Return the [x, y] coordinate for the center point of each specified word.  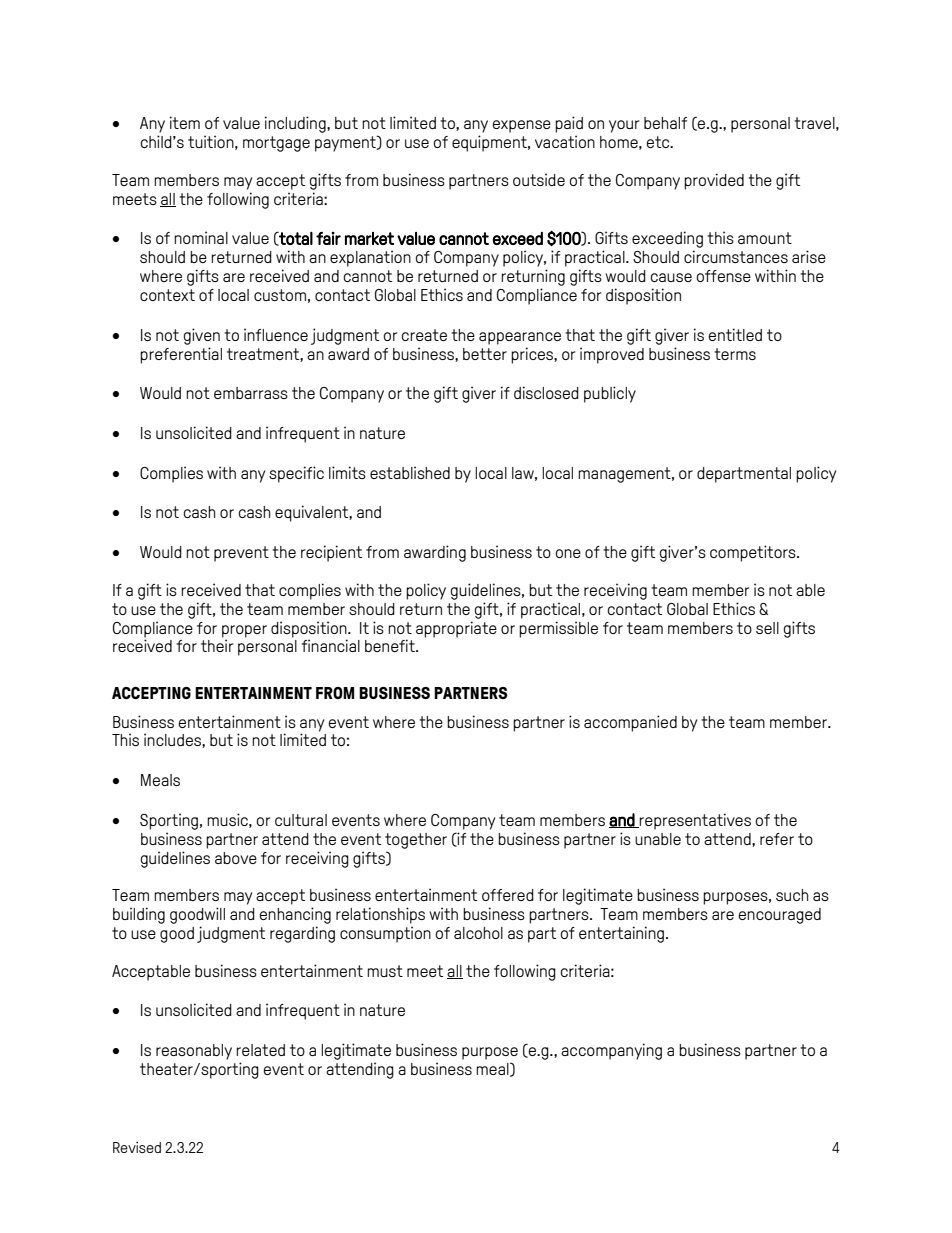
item [185, 122]
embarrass [251, 393]
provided [714, 181]
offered [508, 895]
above [236, 858]
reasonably [194, 1052]
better [485, 354]
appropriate [456, 629]
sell [767, 628]
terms [735, 354]
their [217, 645]
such [792, 895]
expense [522, 126]
